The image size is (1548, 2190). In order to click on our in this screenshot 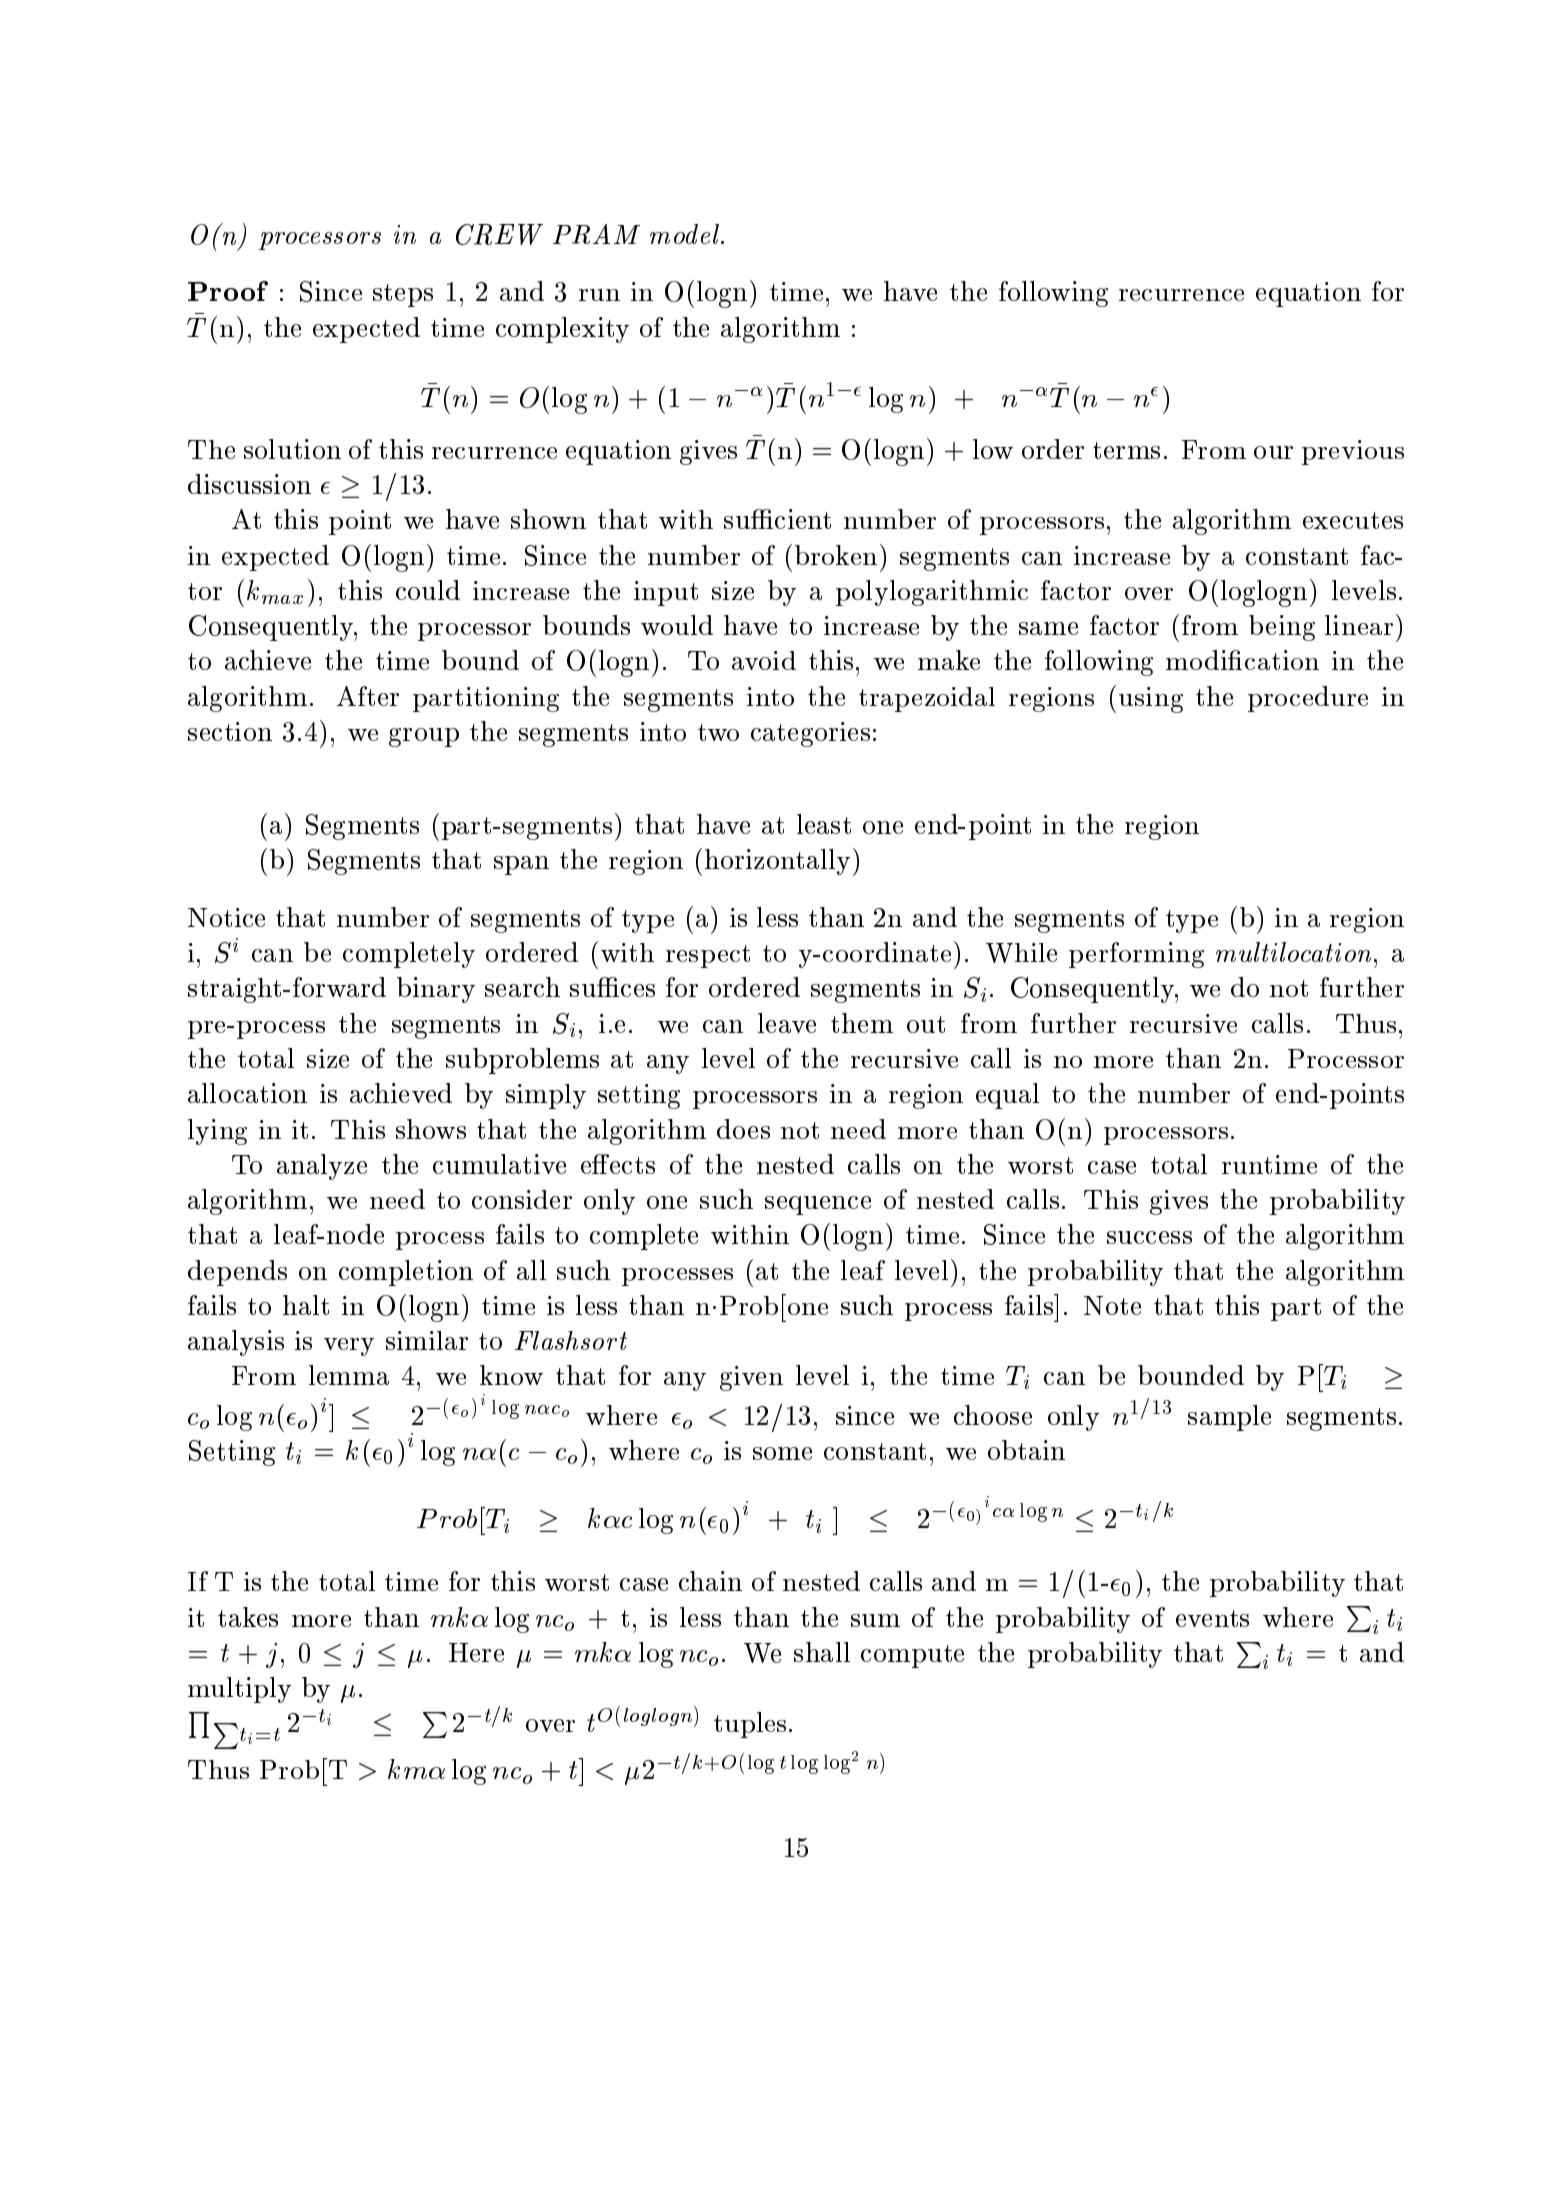, I will do `click(1273, 452)`.
